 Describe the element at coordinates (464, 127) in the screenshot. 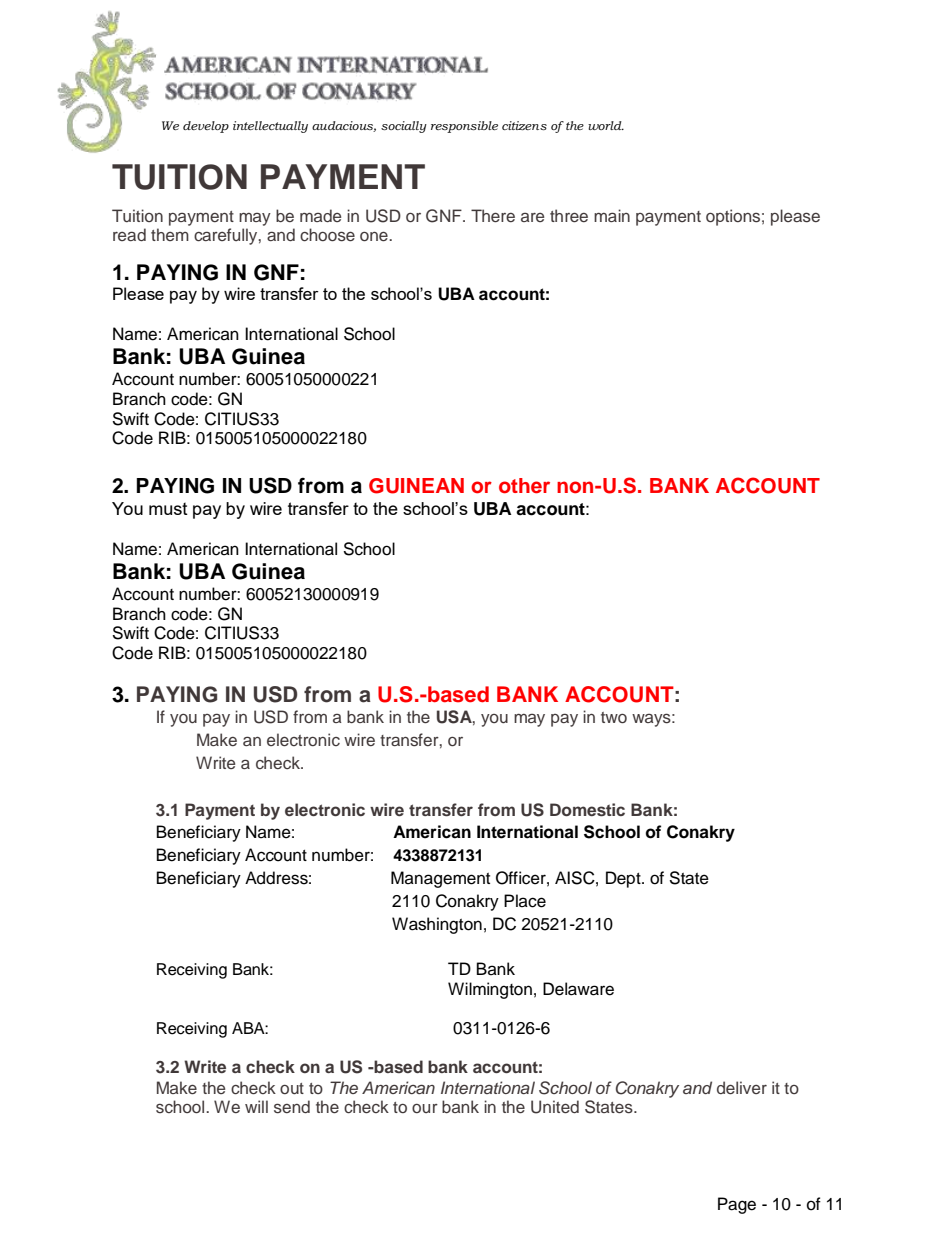

I see `responsible` at that location.
